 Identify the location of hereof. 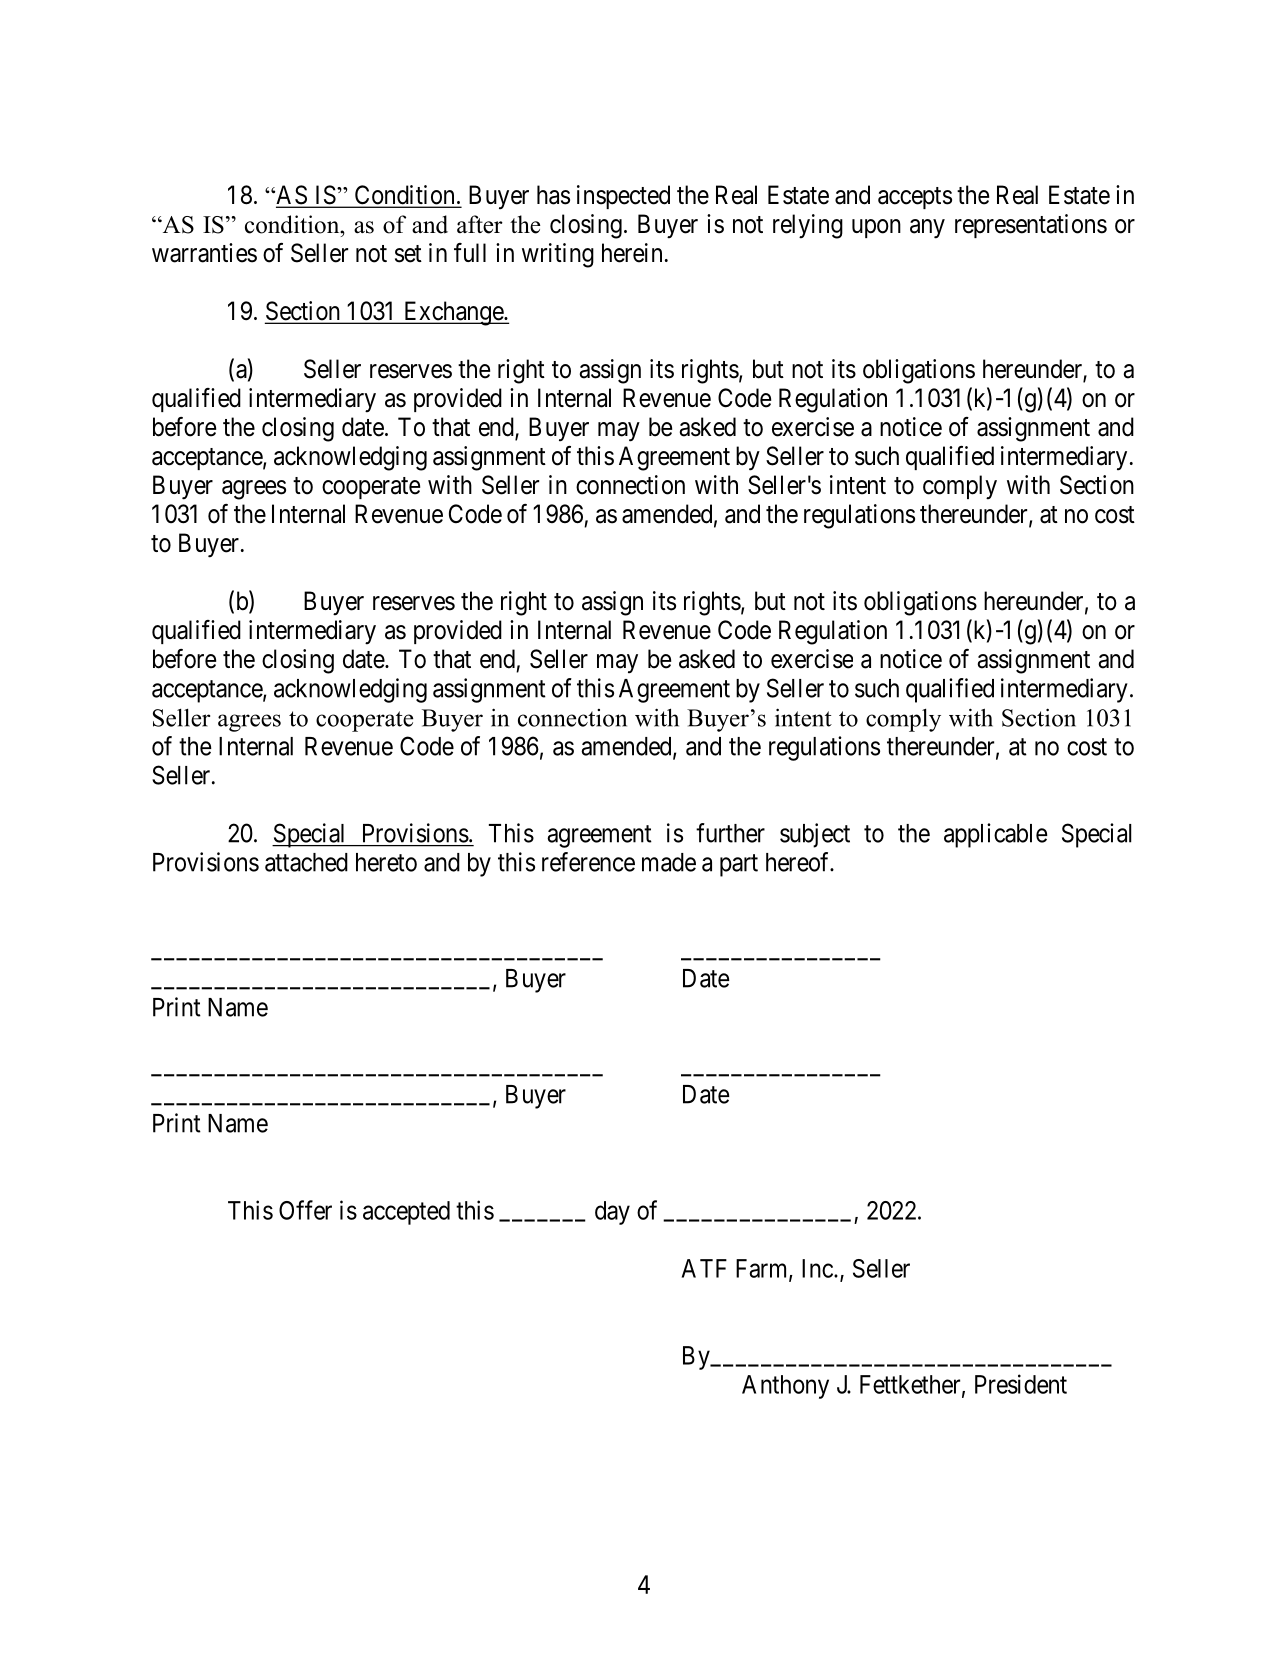
(799, 862).
